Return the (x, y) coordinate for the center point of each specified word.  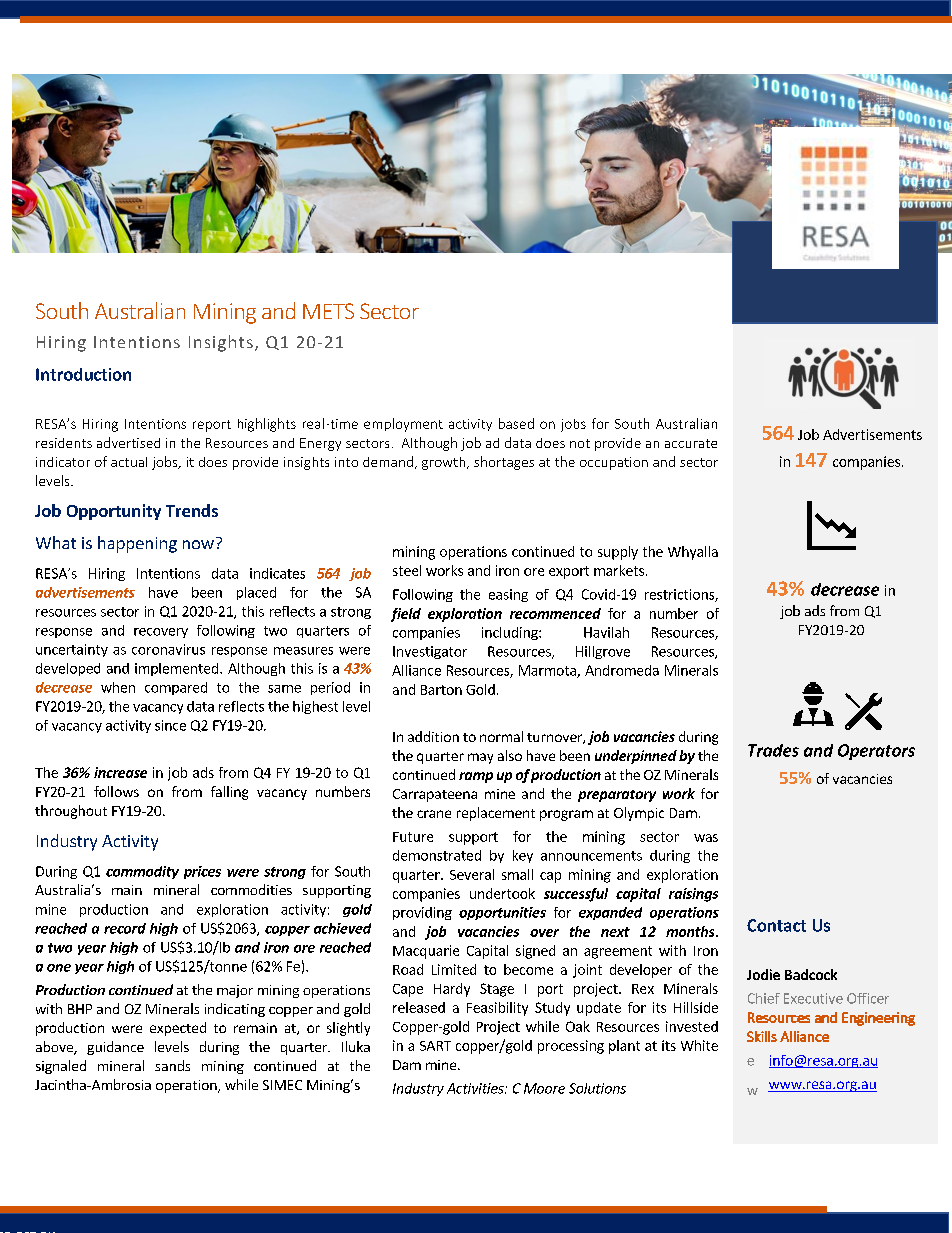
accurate (691, 443)
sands (172, 1065)
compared (176, 688)
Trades (773, 750)
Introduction (83, 374)
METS (328, 311)
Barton (441, 690)
